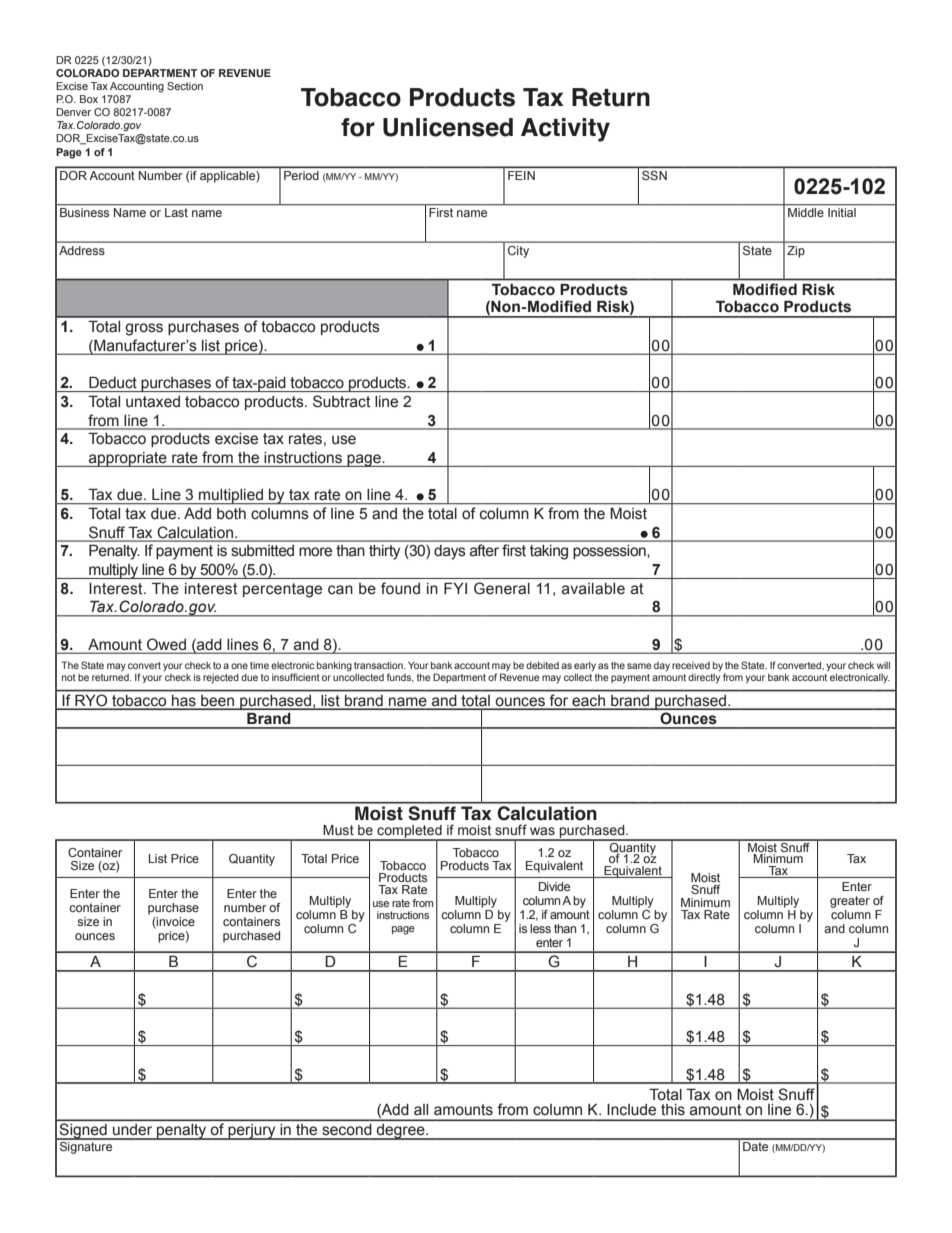  I want to click on FYI, so click(455, 588).
